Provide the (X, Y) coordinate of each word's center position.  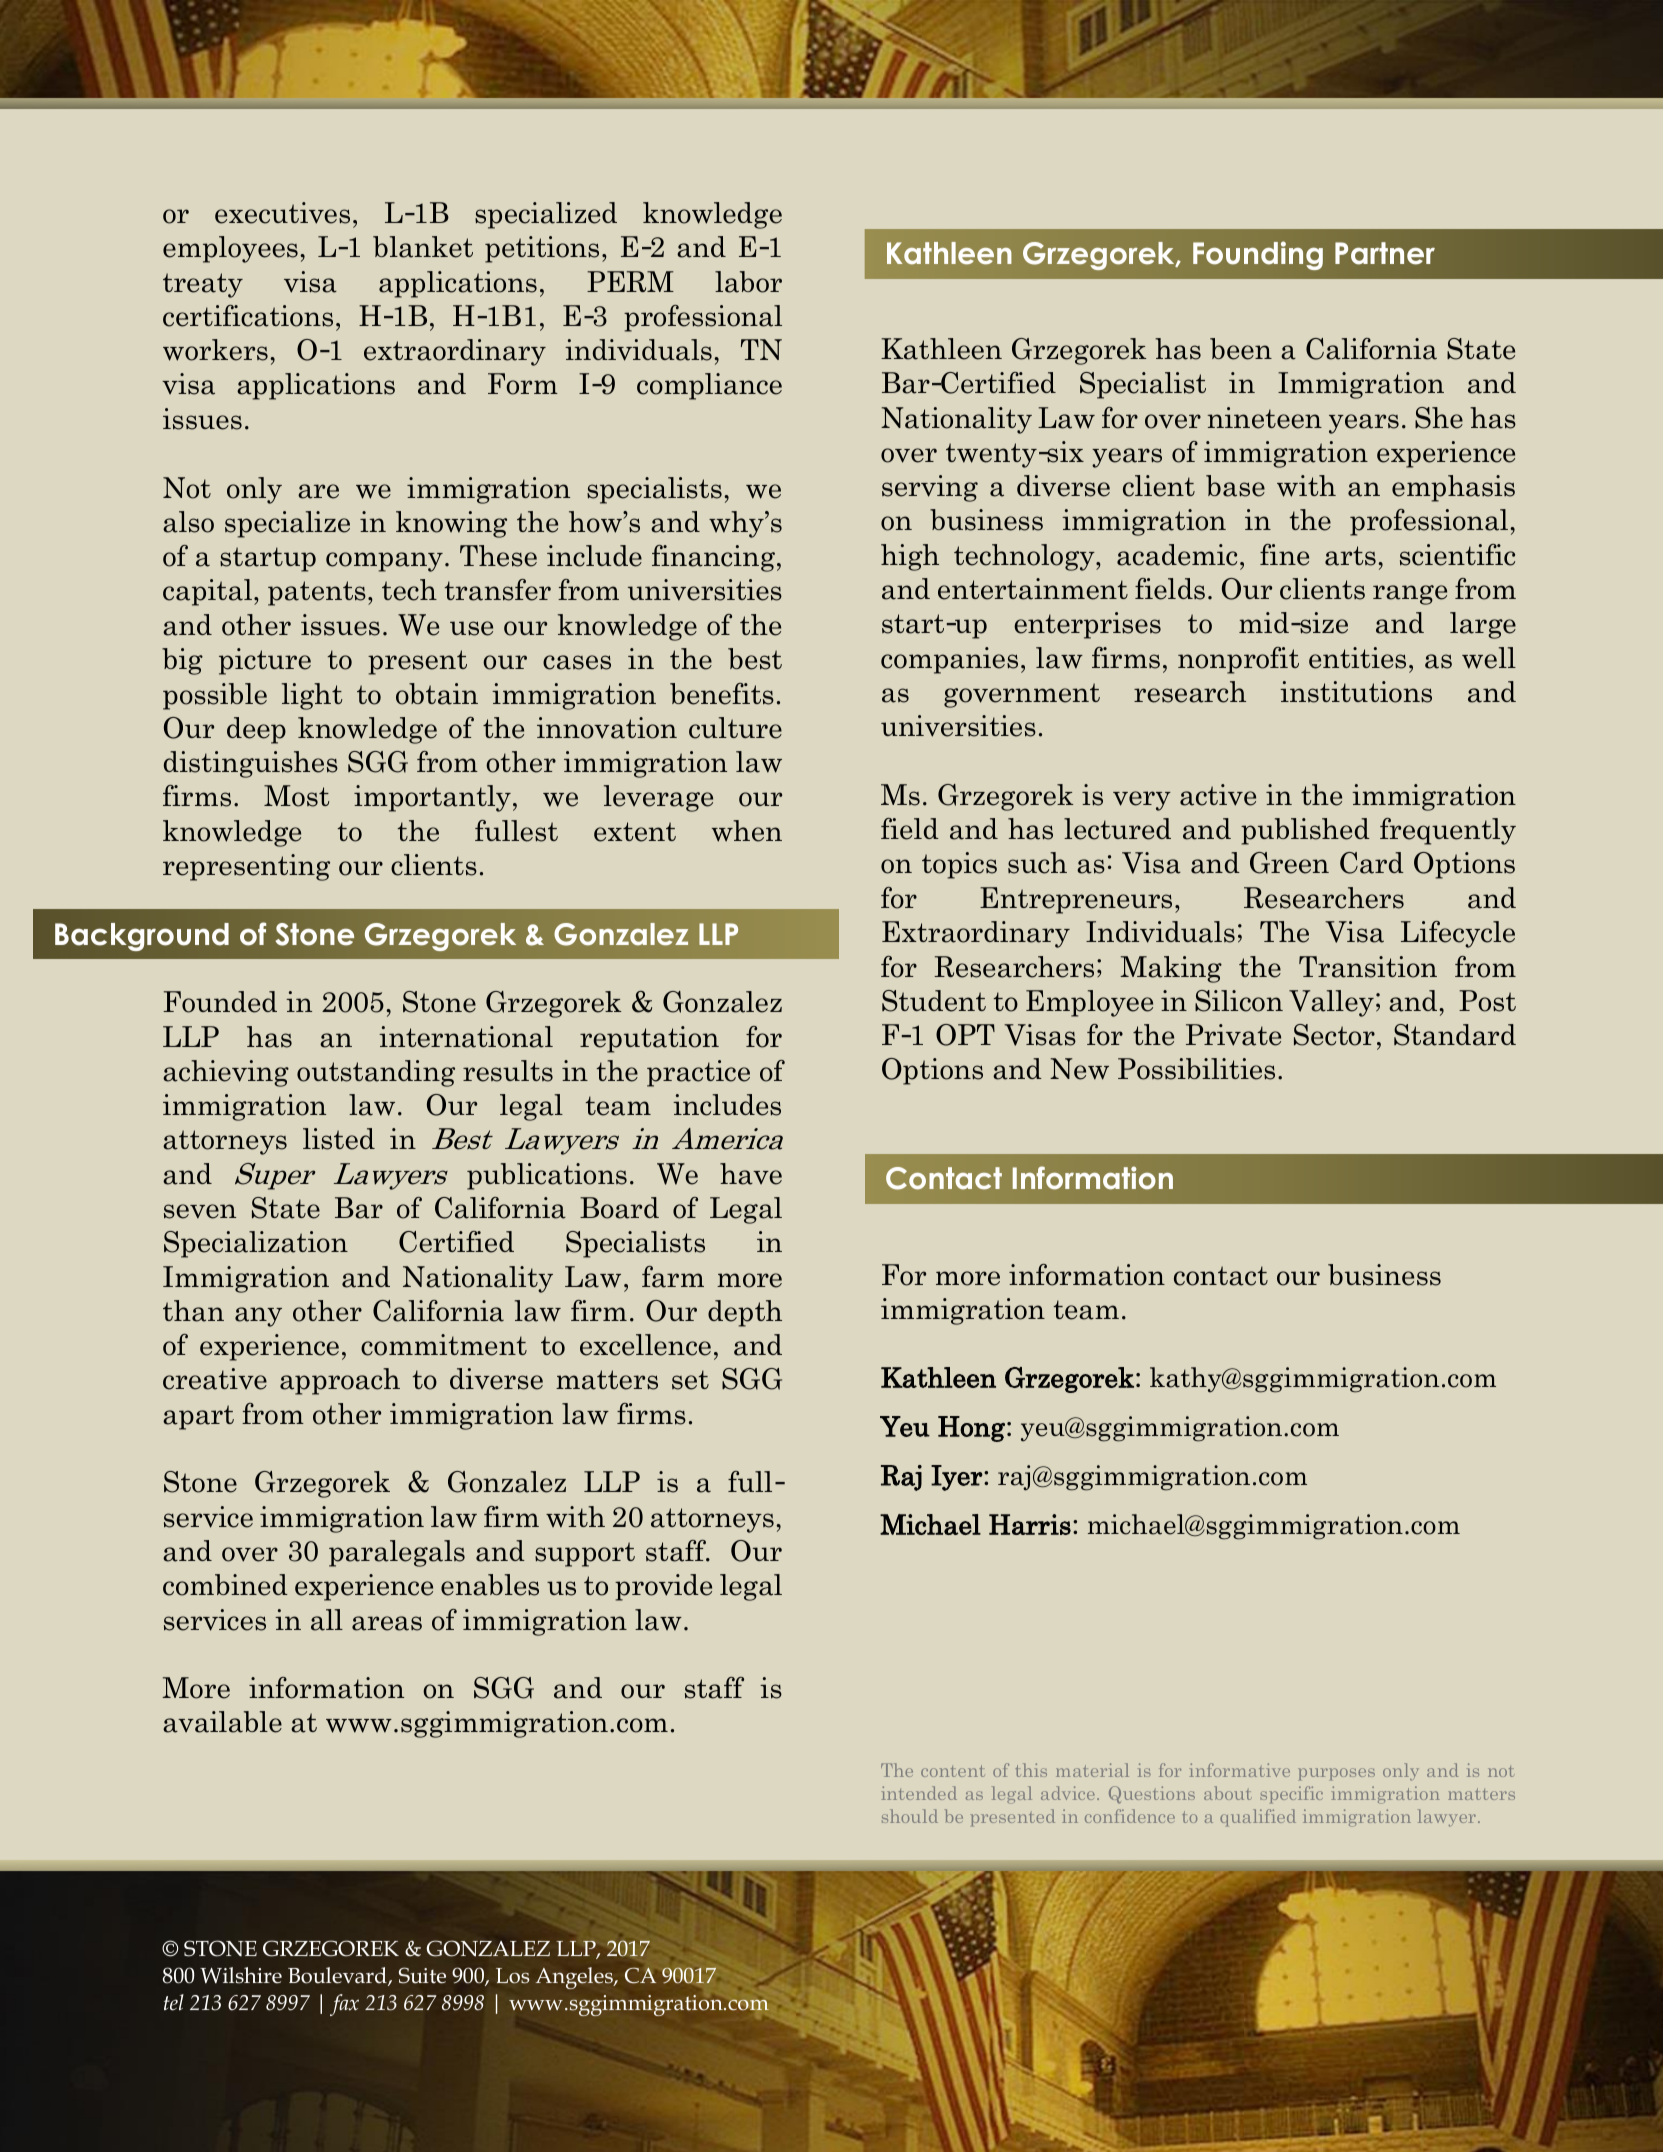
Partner (1385, 253)
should (910, 1816)
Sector (1334, 1035)
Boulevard (338, 1976)
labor (748, 282)
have (751, 1174)
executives (282, 213)
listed (339, 1139)
